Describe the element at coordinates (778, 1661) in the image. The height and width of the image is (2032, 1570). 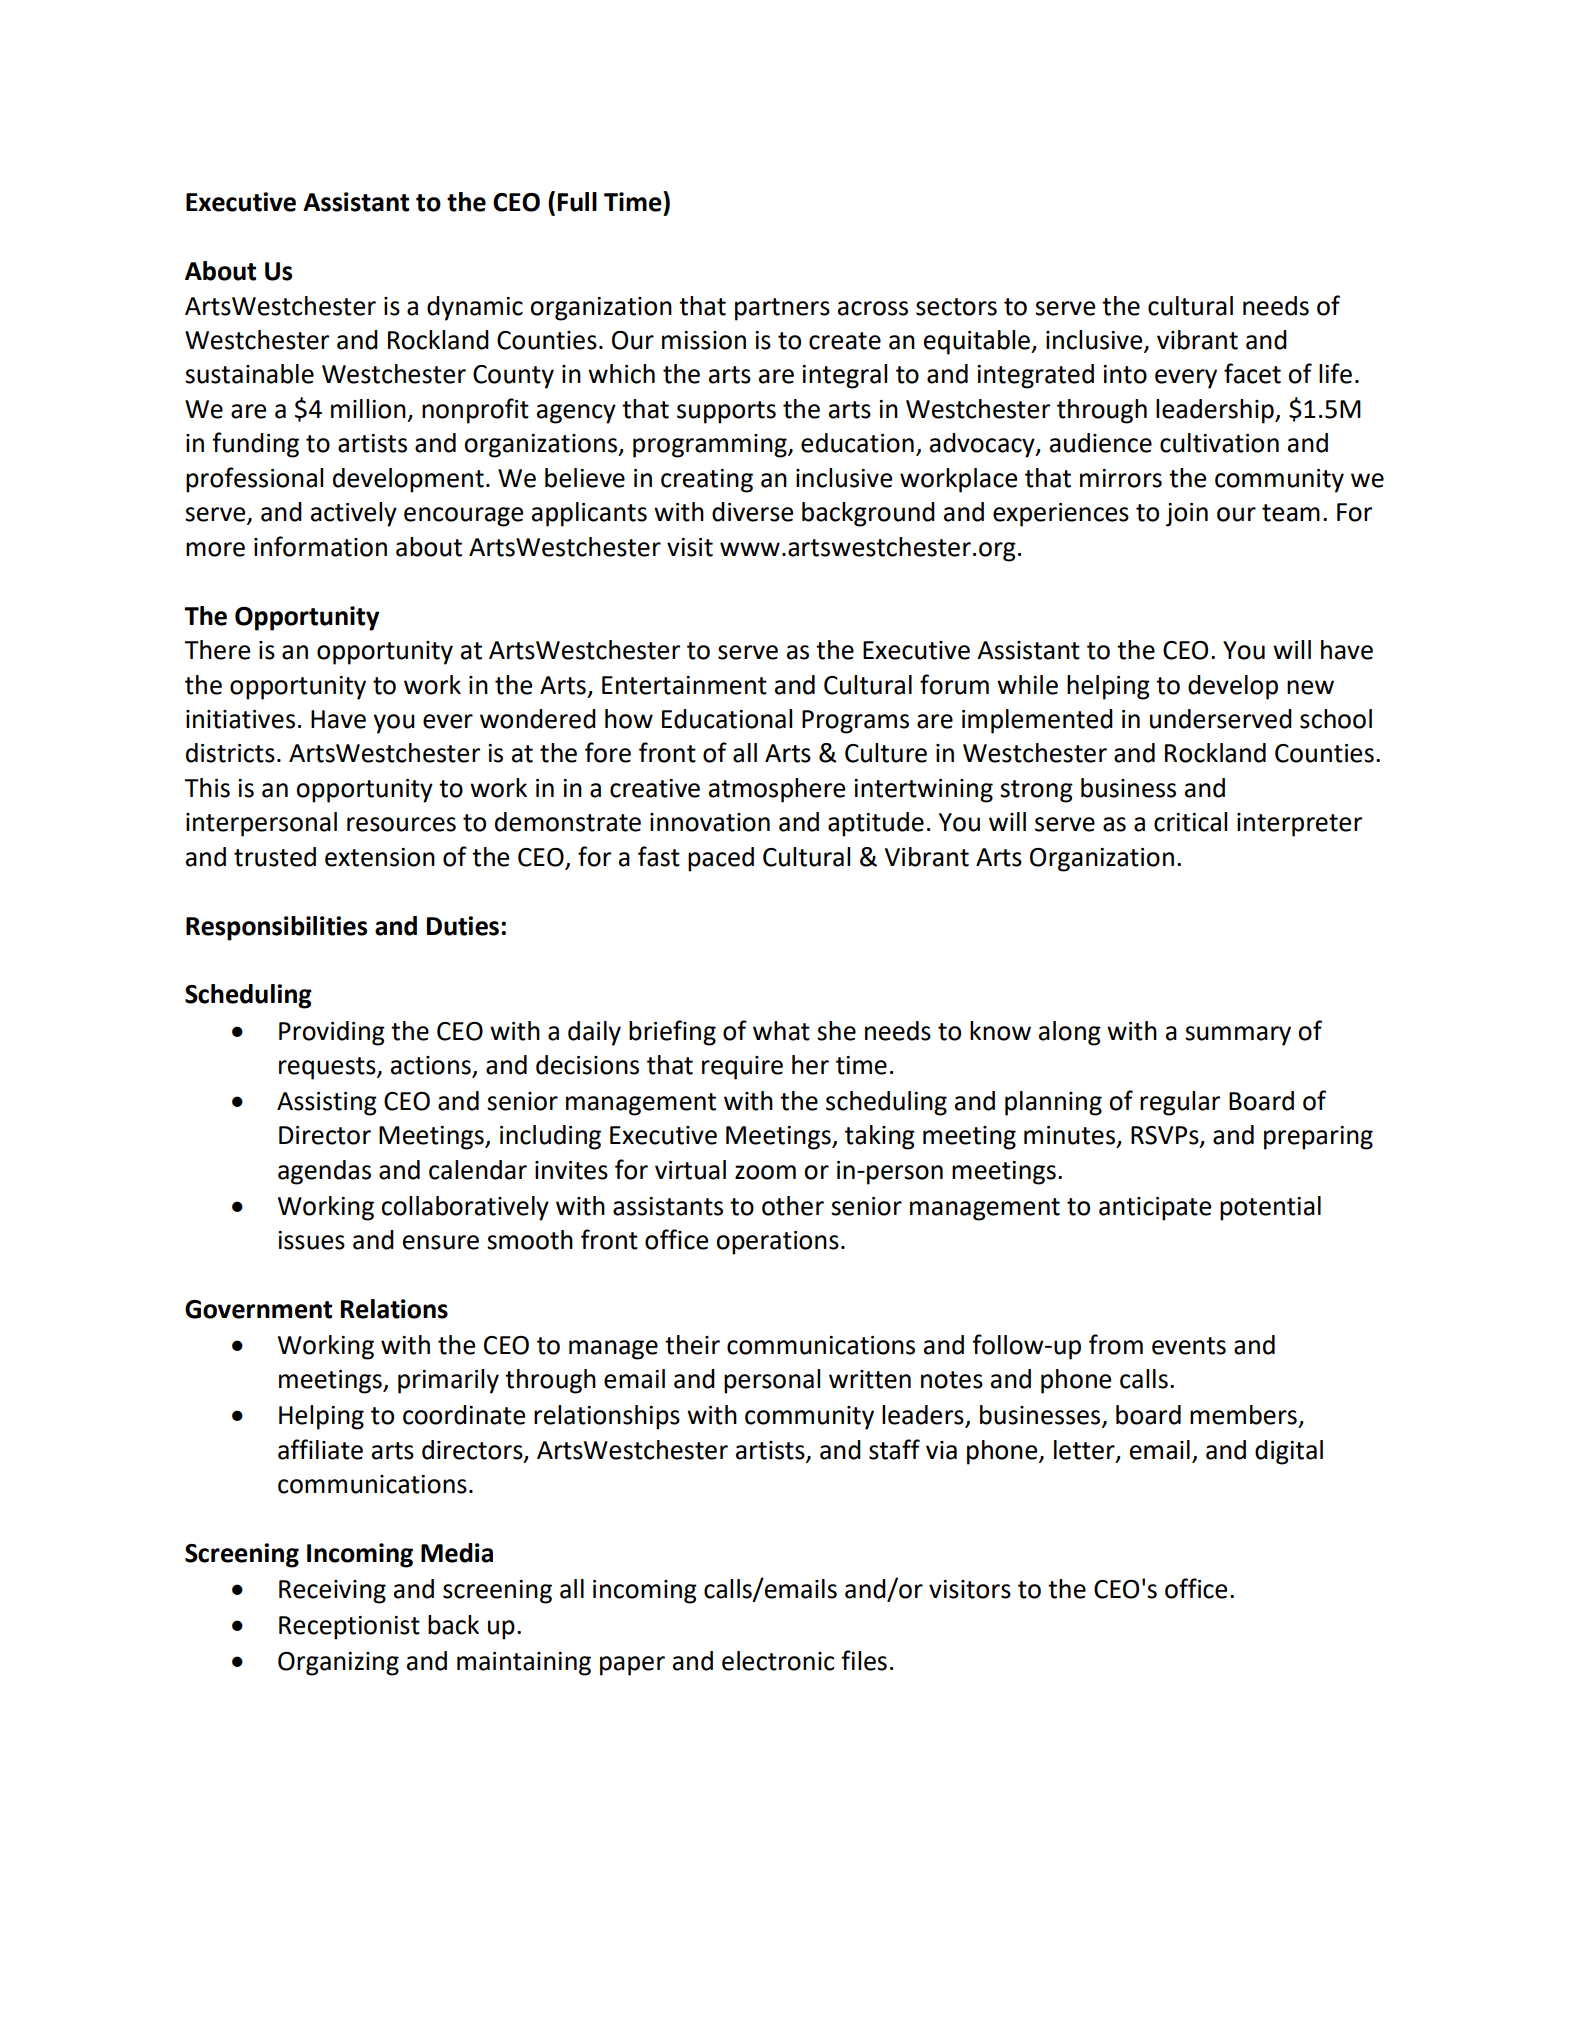
I see `electronic` at that location.
